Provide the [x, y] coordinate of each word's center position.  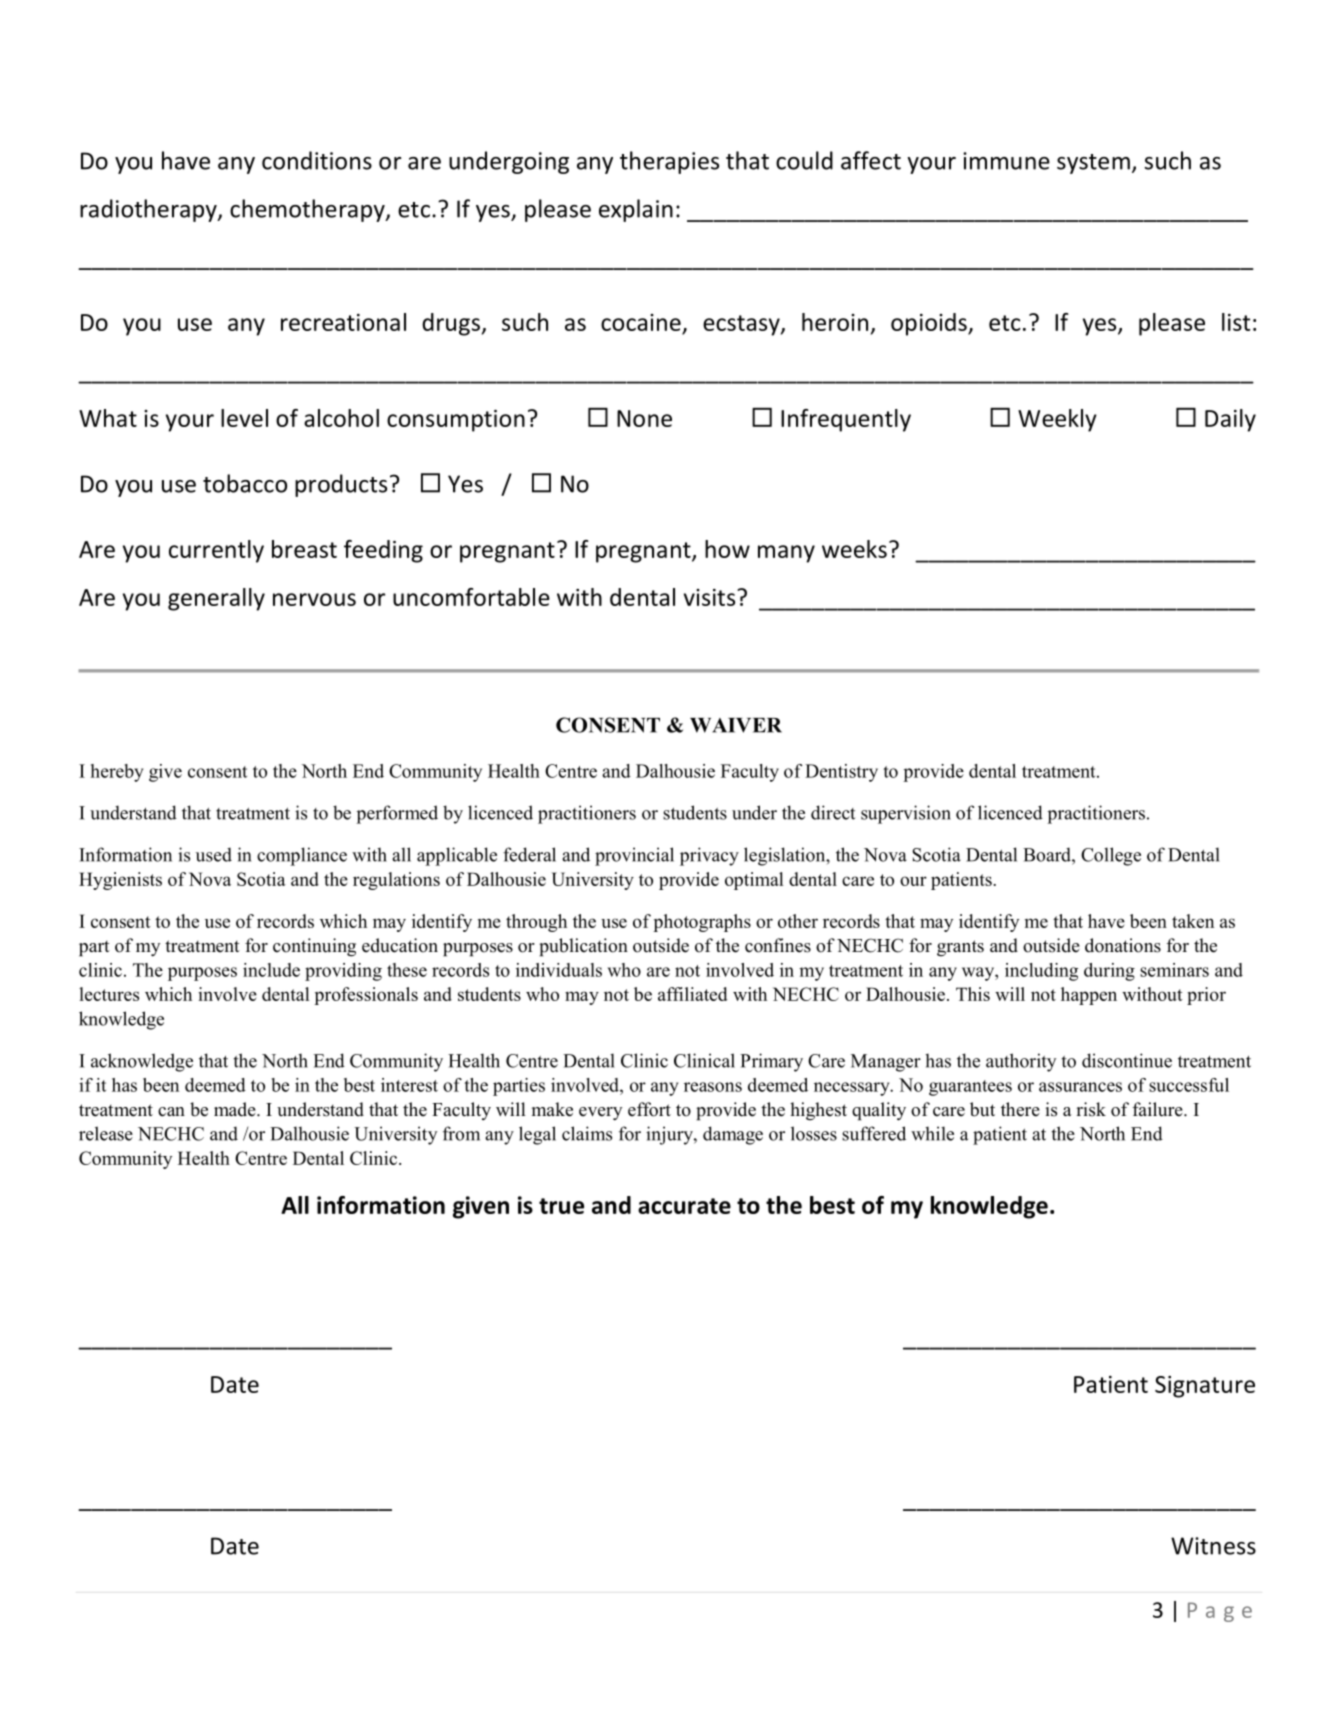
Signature [1205, 1387]
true [561, 1206]
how [727, 549]
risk [1091, 1109]
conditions [317, 160]
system [1093, 164]
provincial [634, 856]
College [1111, 856]
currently [216, 551]
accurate [684, 1206]
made [236, 1109]
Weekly [1057, 420]
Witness [1213, 1546]
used [214, 854]
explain [636, 210]
